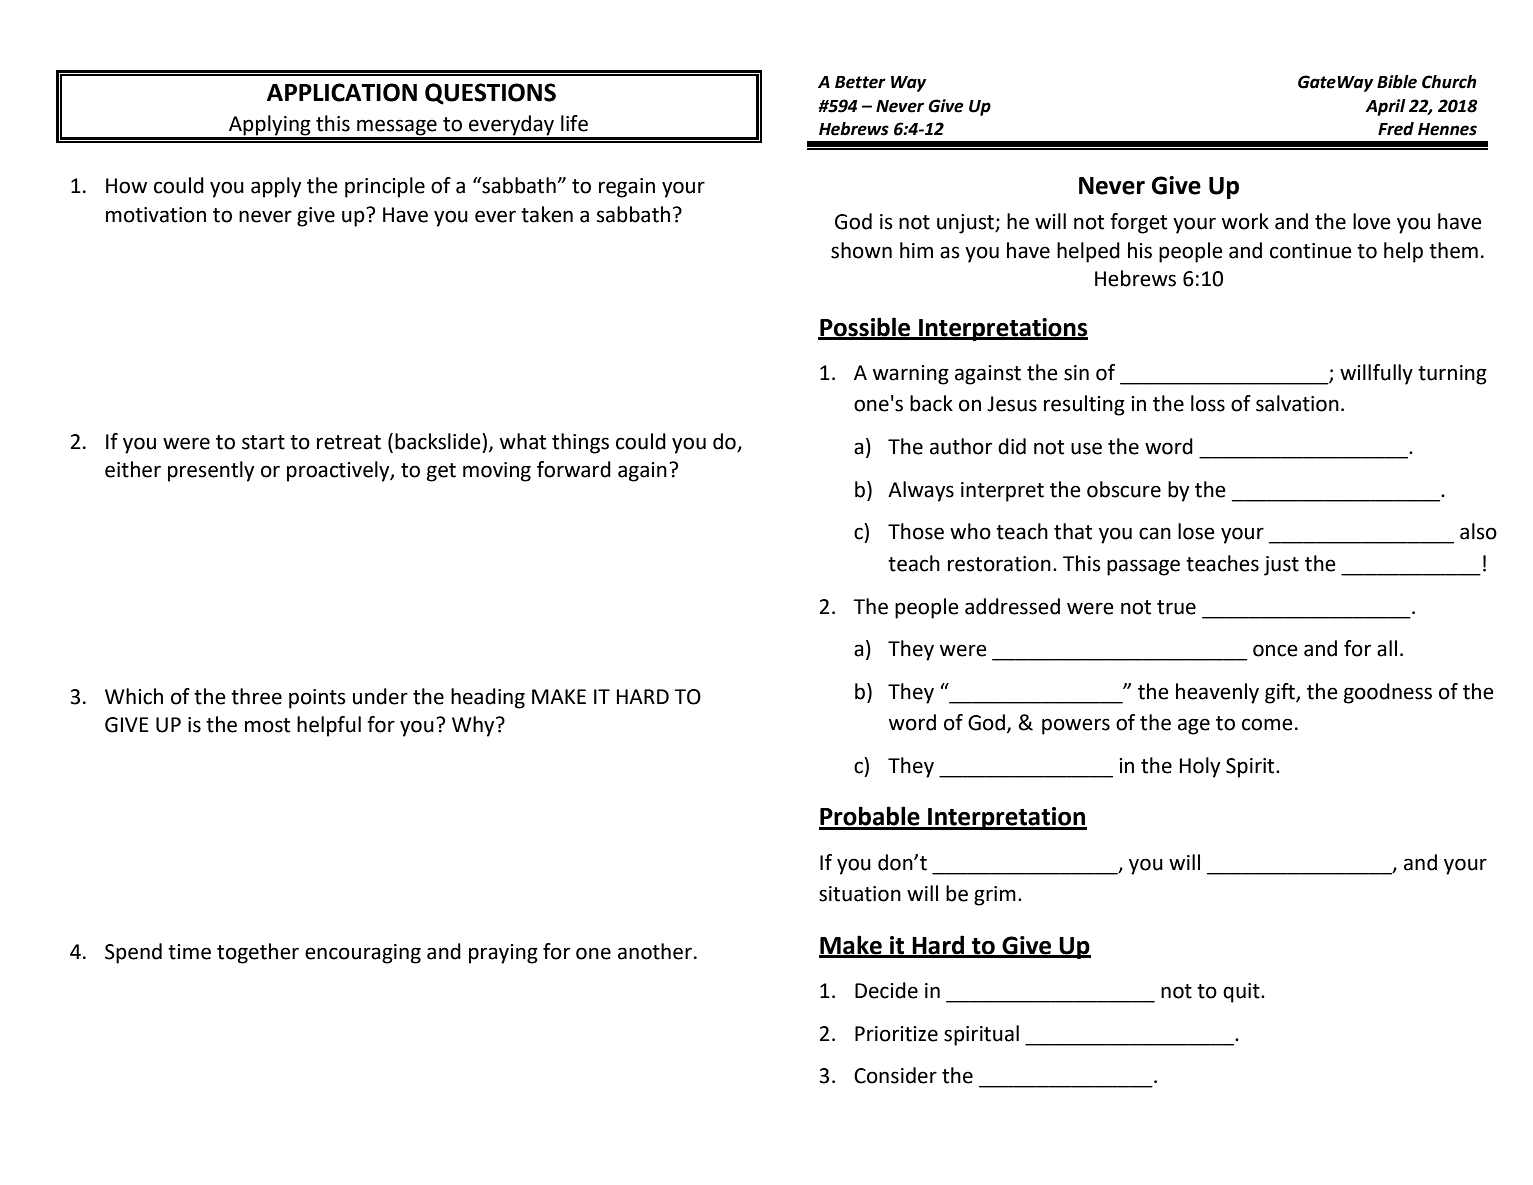 The image size is (1533, 1185). I want to click on Those, so click(916, 531).
